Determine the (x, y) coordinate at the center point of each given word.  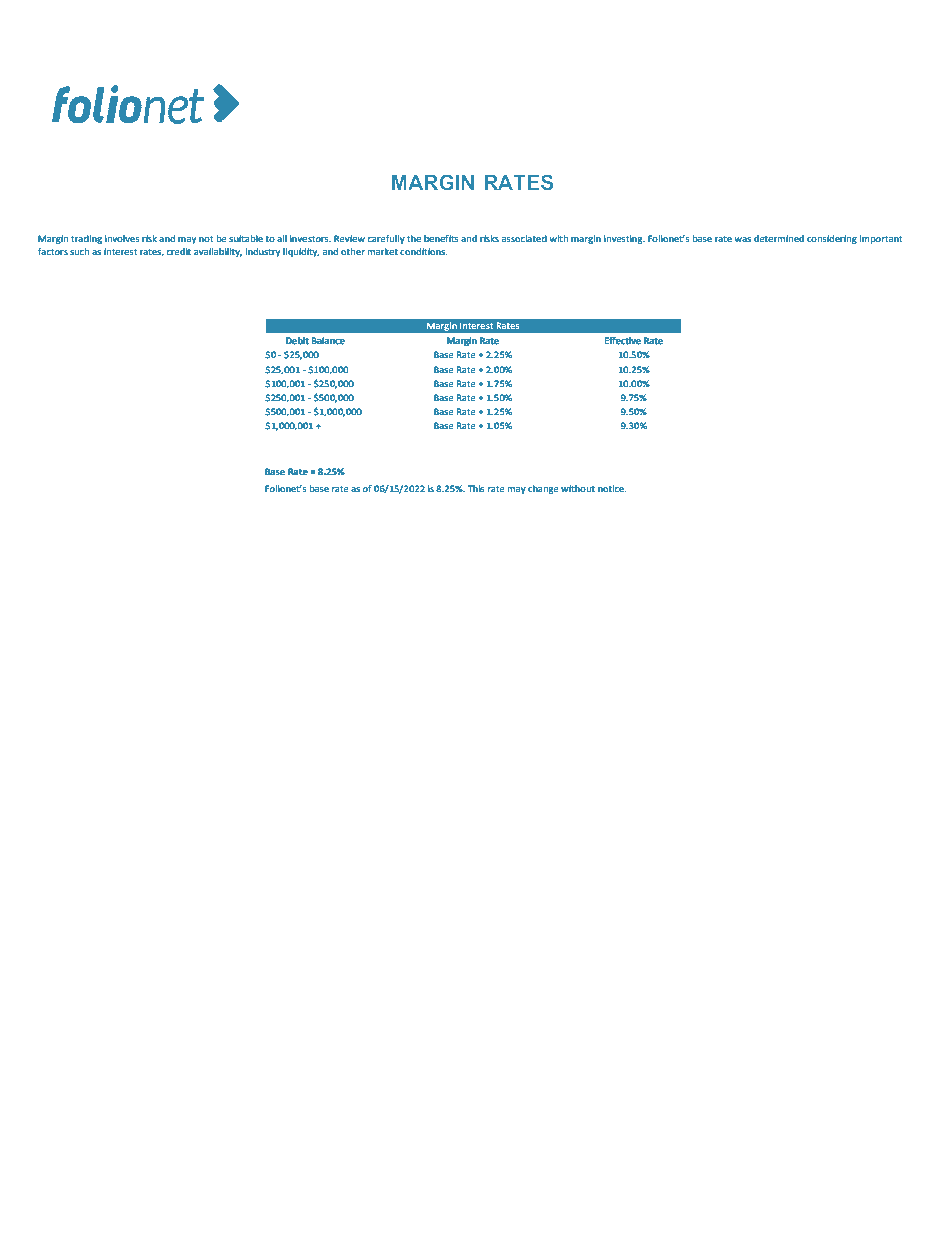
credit (179, 251)
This (476, 488)
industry (263, 252)
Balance (328, 340)
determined (779, 238)
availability (218, 252)
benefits (441, 238)
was (743, 239)
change (543, 489)
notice (612, 488)
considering (832, 239)
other (353, 251)
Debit (297, 340)
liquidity (301, 252)
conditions (423, 251)
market (383, 251)
